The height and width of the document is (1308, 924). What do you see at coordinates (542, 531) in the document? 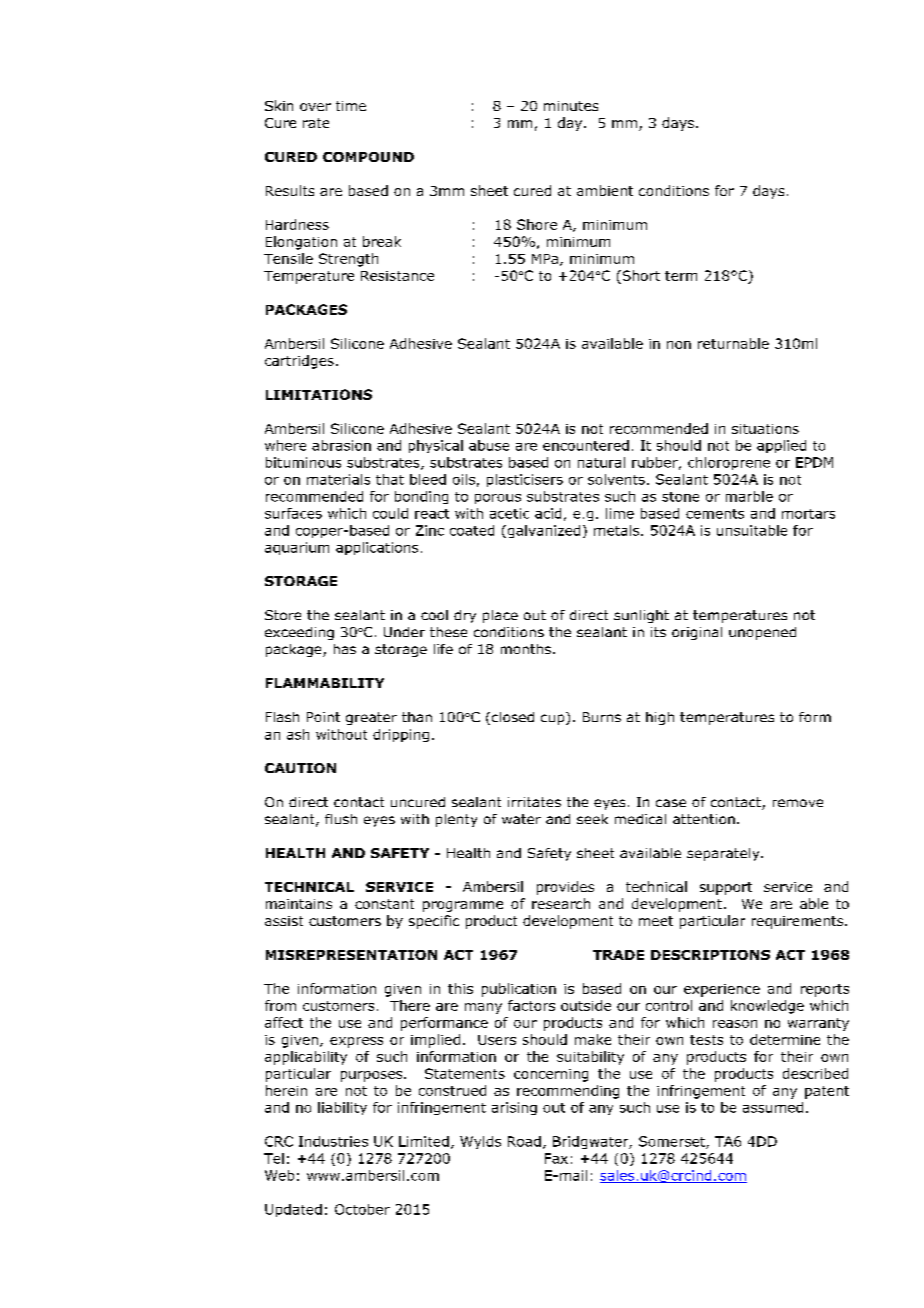
I see `galvanized` at bounding box center [542, 531].
